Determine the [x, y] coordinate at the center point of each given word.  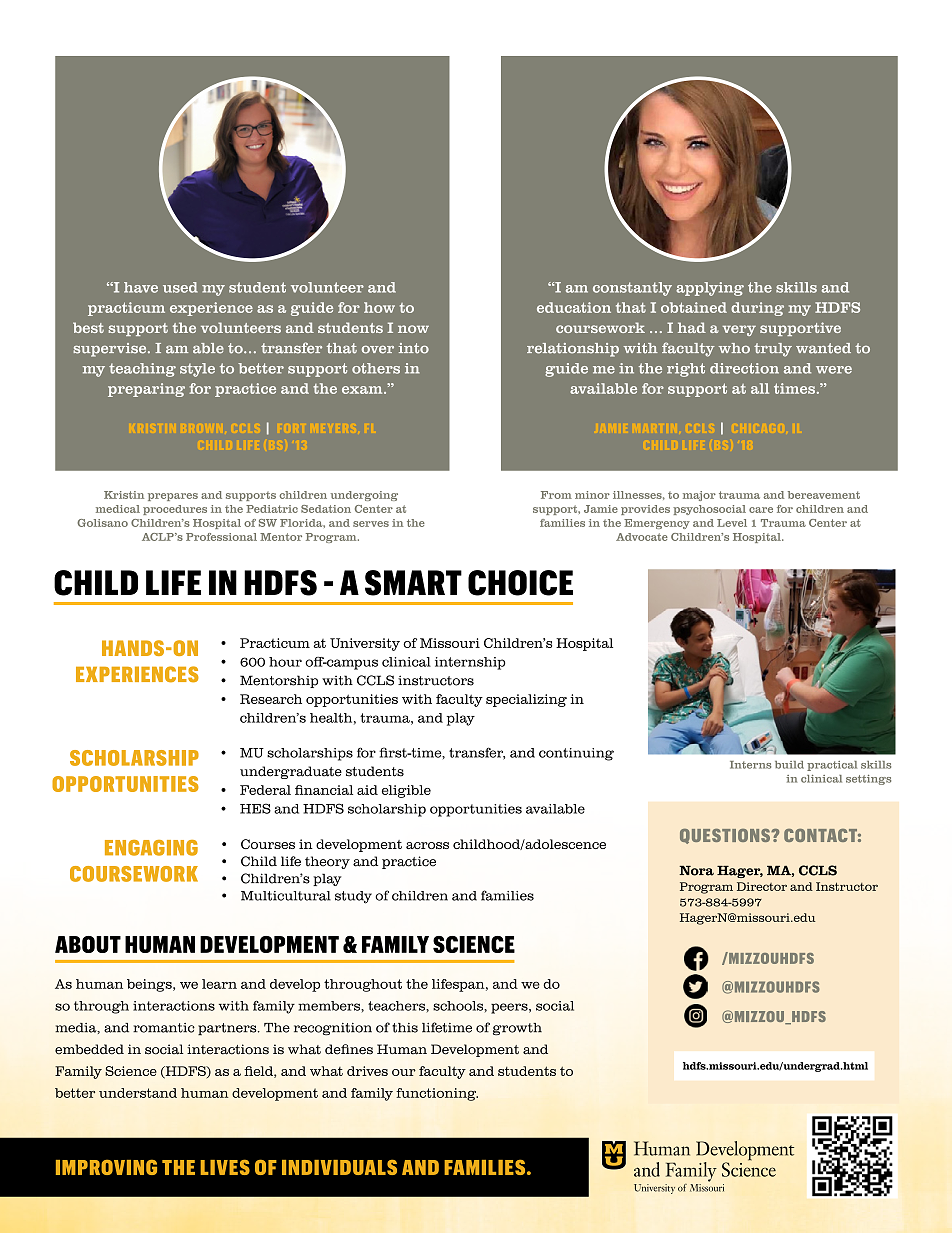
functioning [437, 1094]
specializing [526, 700]
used [180, 287]
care [761, 510]
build [789, 765]
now [413, 329]
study [353, 897]
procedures [175, 510]
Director [762, 886]
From [556, 495]
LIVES [225, 1167]
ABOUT [88, 944]
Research [271, 699]
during [757, 309]
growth [517, 1029]
